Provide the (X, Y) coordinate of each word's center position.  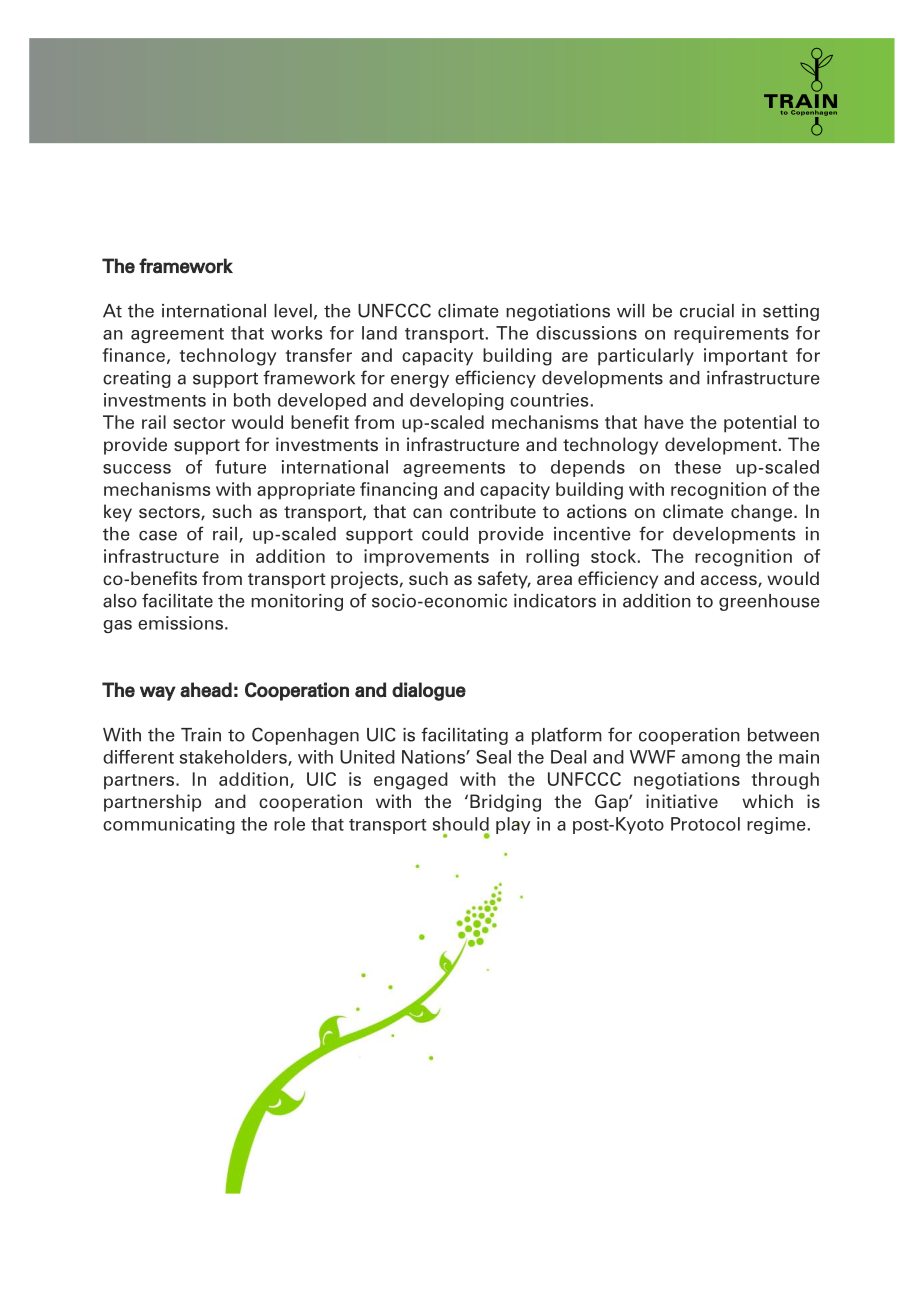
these (697, 467)
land (379, 333)
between (783, 735)
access (730, 581)
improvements (426, 558)
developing (457, 401)
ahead (206, 690)
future (240, 467)
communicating (169, 825)
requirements (731, 334)
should (461, 824)
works (296, 333)
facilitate (177, 600)
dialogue (429, 691)
